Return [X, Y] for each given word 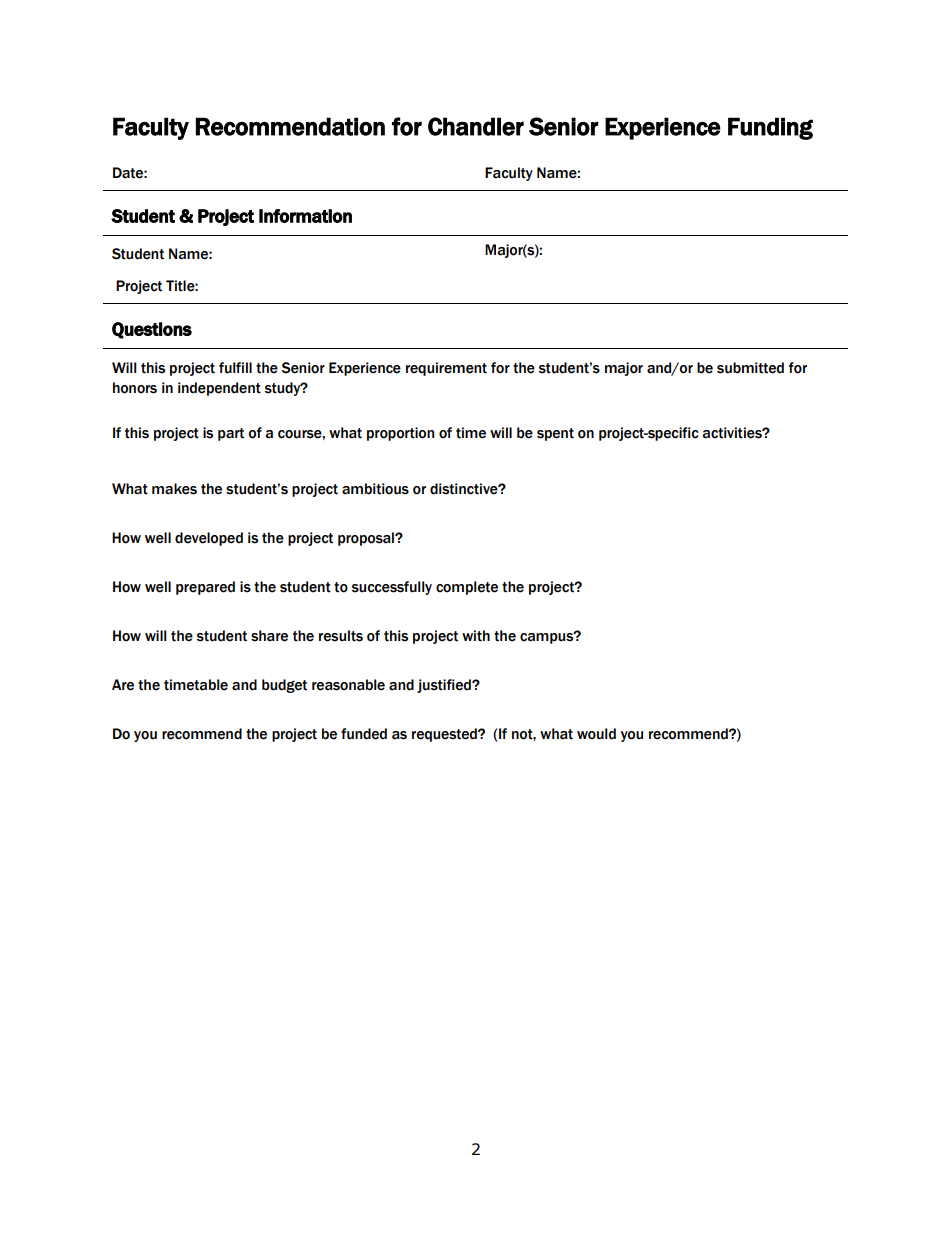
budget [284, 686]
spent [555, 434]
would [596, 734]
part [231, 434]
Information [305, 216]
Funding [770, 128]
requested [445, 735]
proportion [400, 434]
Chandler [476, 126]
